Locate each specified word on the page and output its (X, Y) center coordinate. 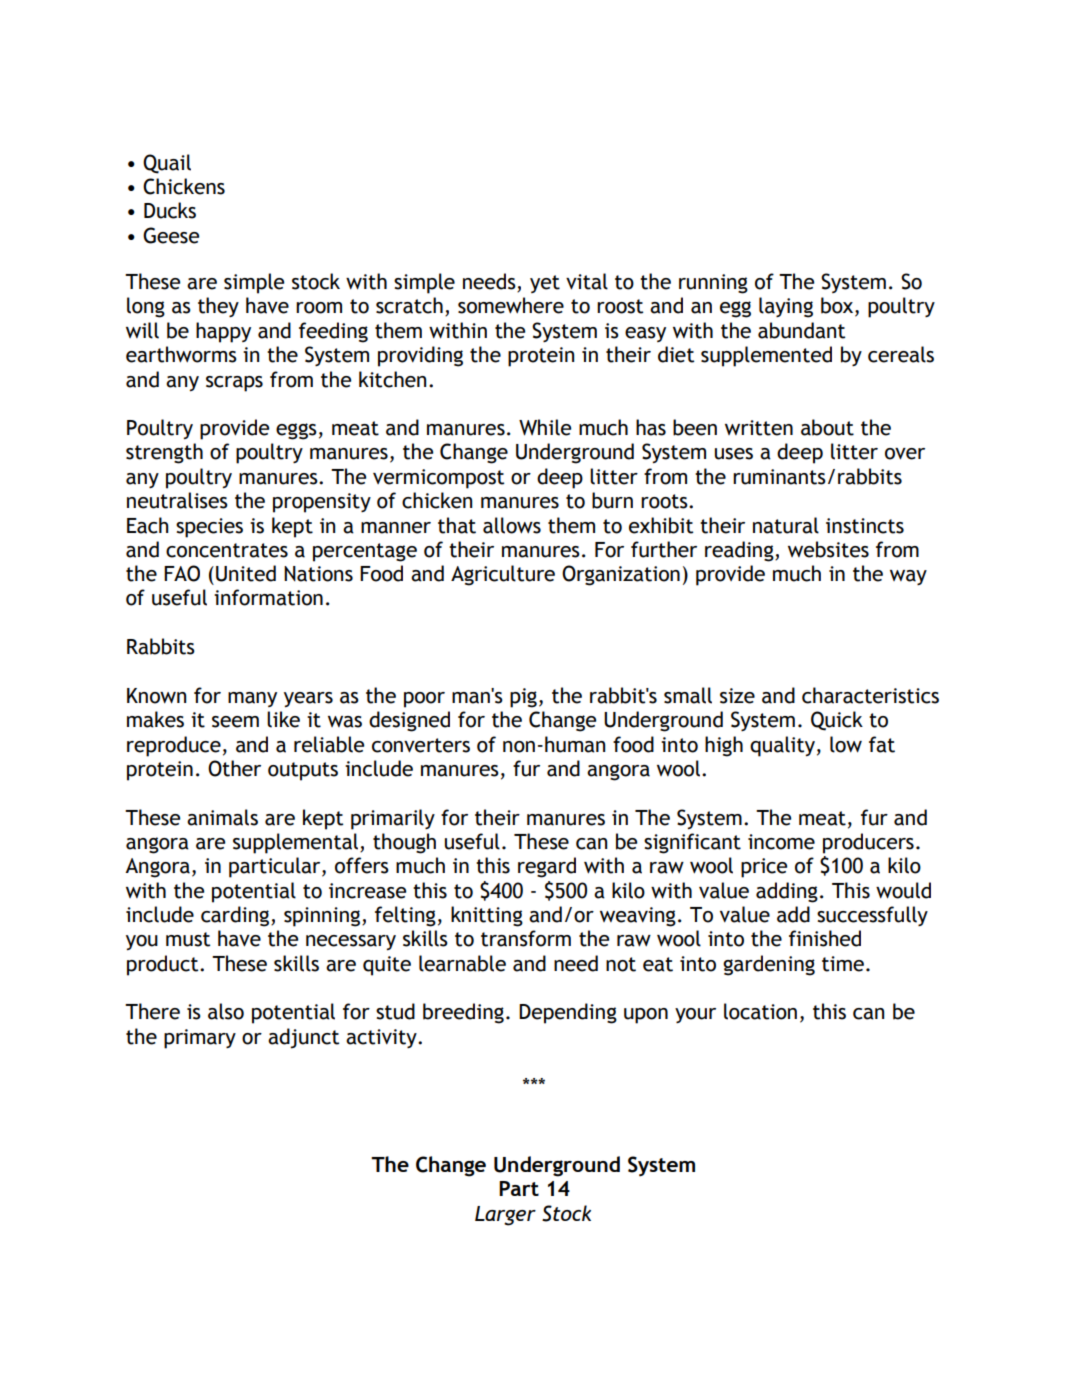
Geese (171, 235)
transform (526, 938)
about (827, 427)
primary (200, 1039)
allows (512, 525)
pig (523, 698)
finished (825, 938)
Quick (837, 721)
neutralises (177, 500)
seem (235, 722)
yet (545, 284)
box (838, 306)
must (188, 939)
